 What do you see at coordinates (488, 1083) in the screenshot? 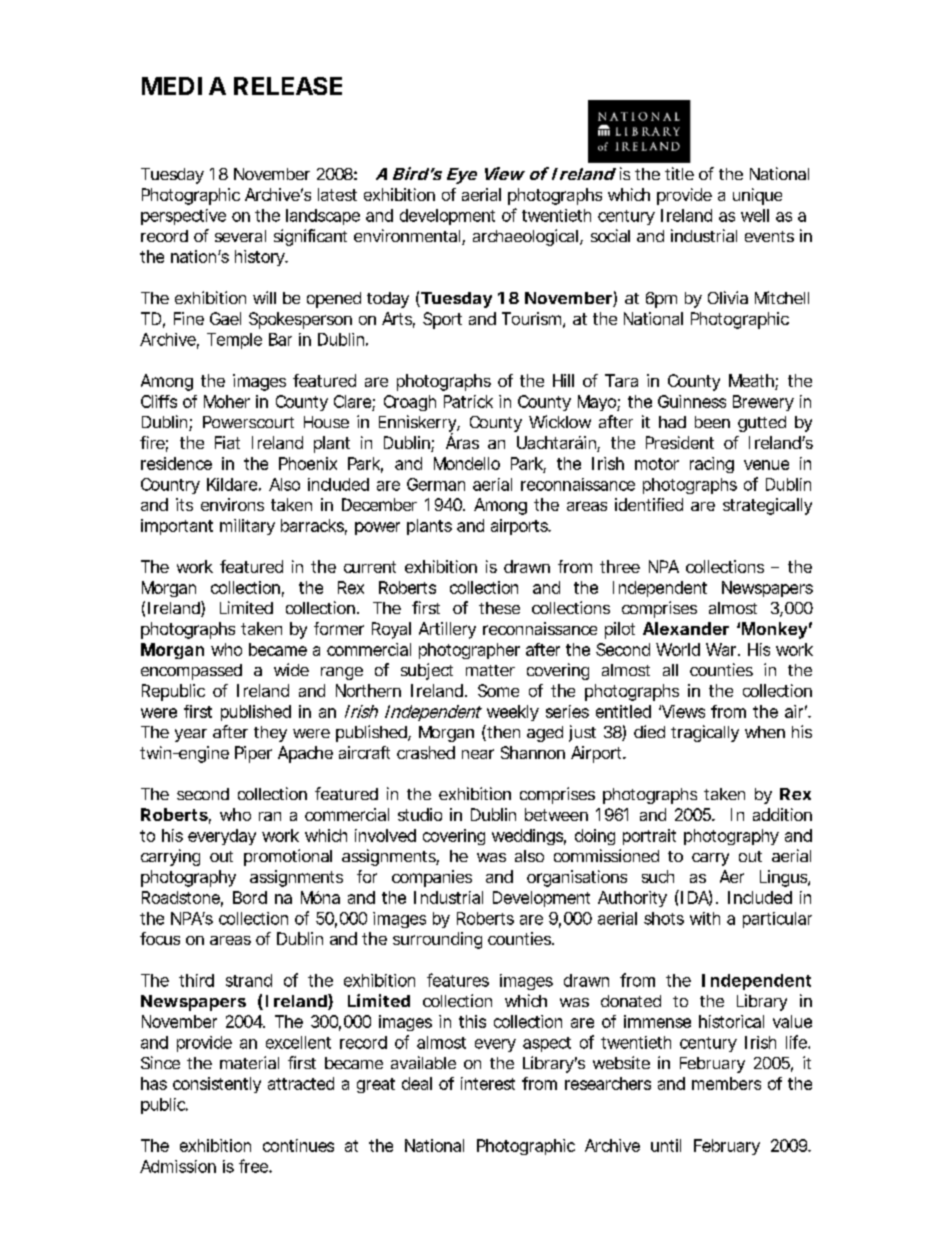
I see `interest` at bounding box center [488, 1083].
